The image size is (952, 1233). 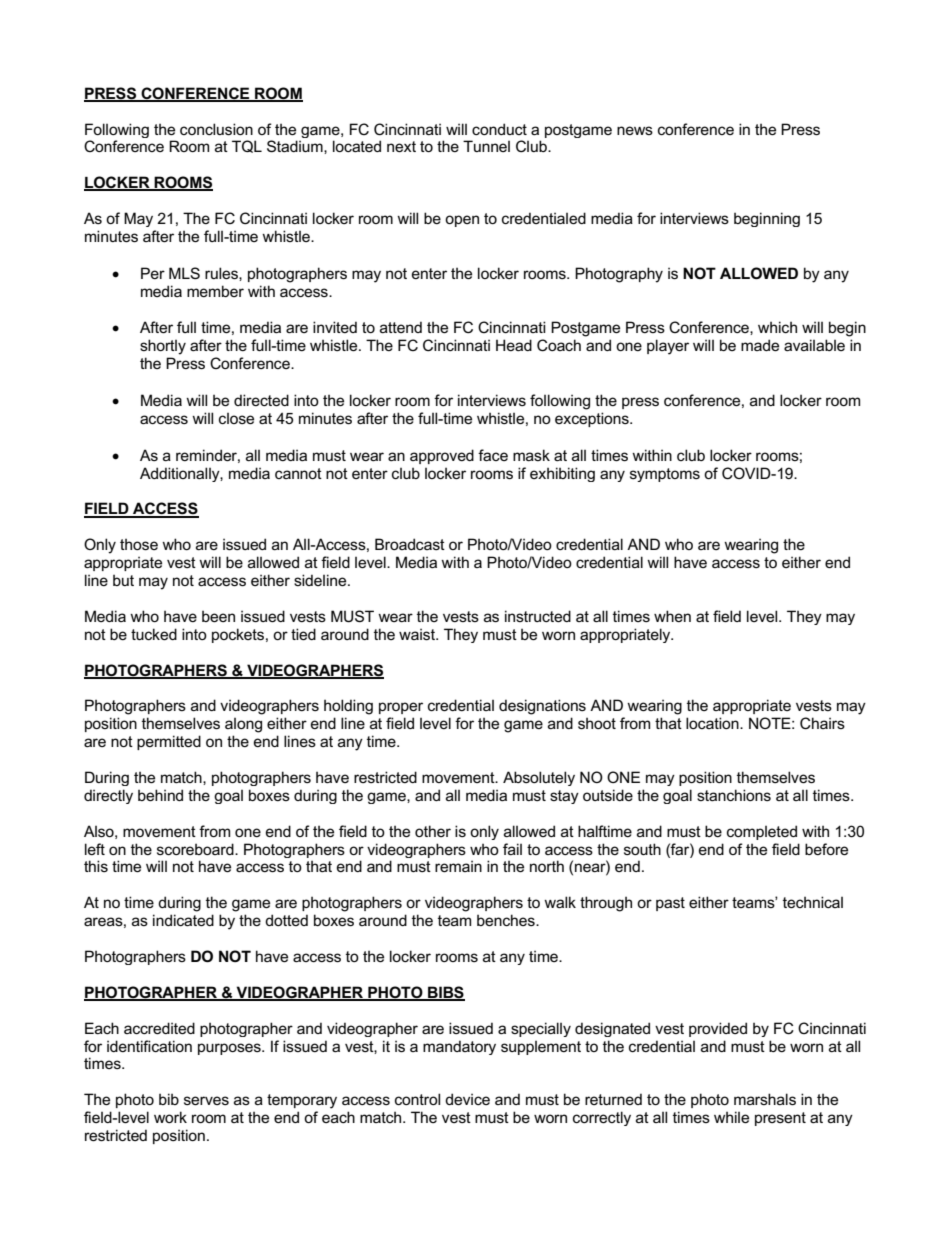 I want to click on news, so click(x=635, y=130).
